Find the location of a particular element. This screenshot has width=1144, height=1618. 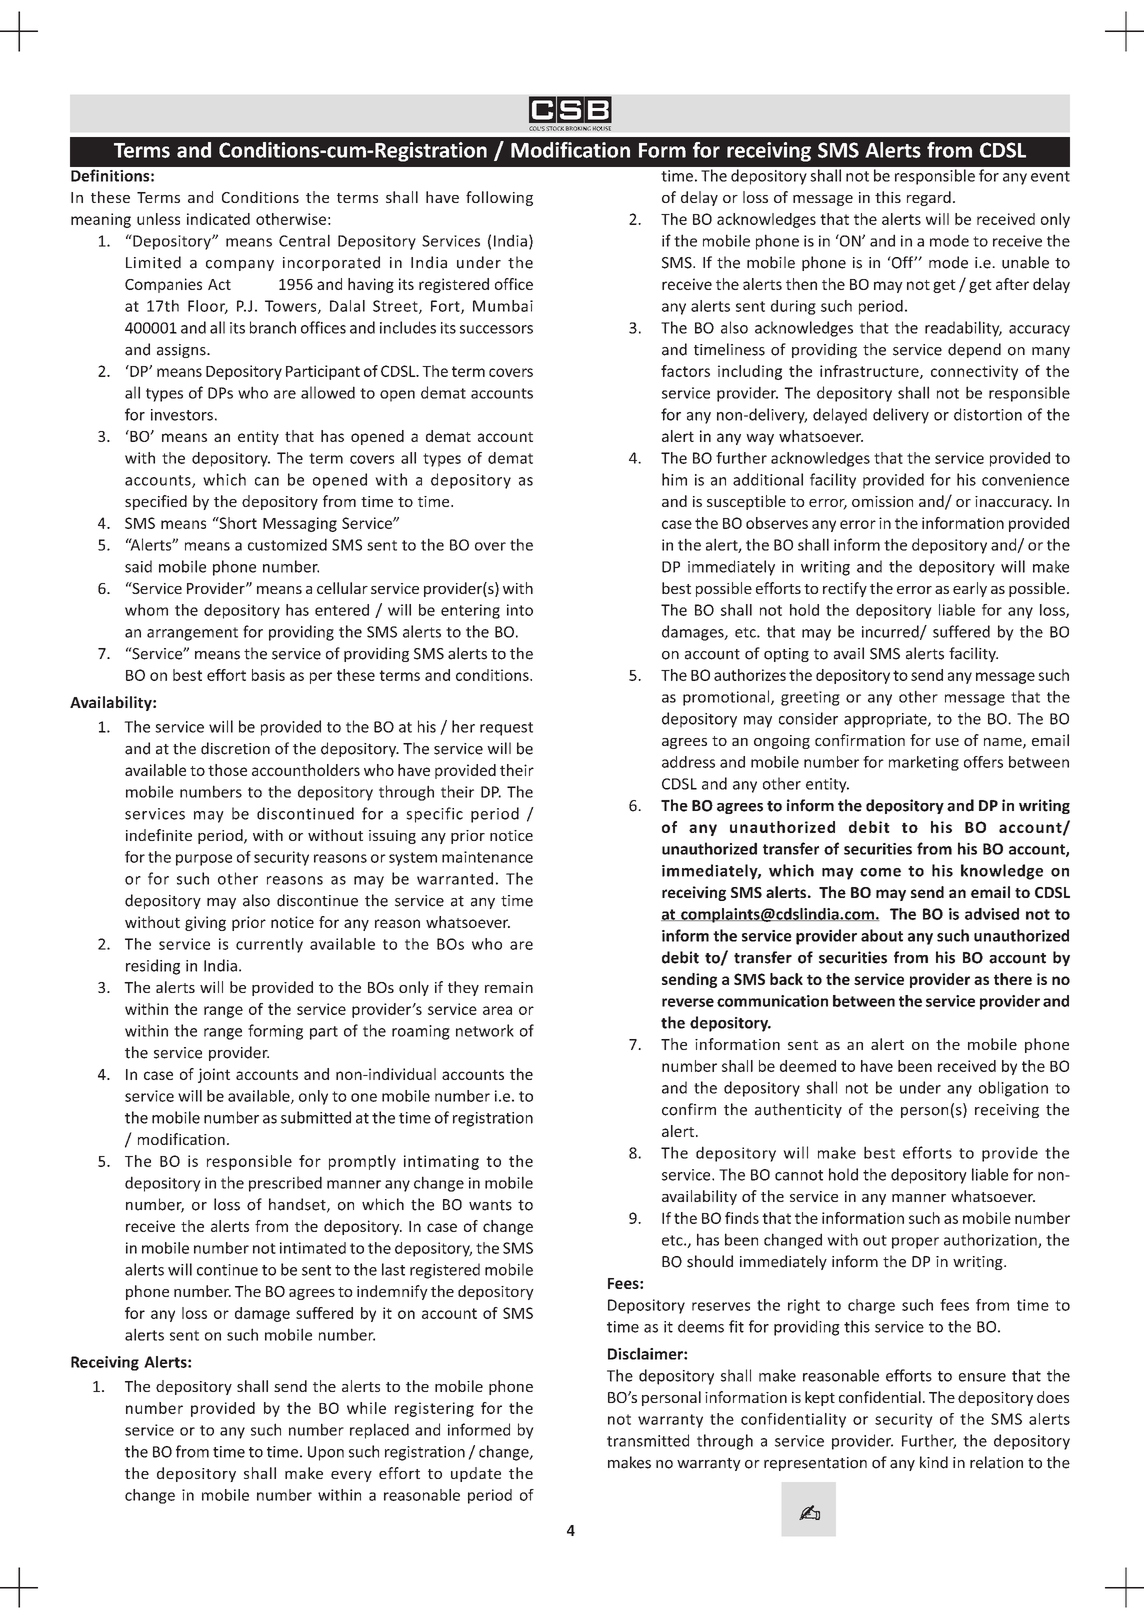

indicated is located at coordinates (218, 219).
